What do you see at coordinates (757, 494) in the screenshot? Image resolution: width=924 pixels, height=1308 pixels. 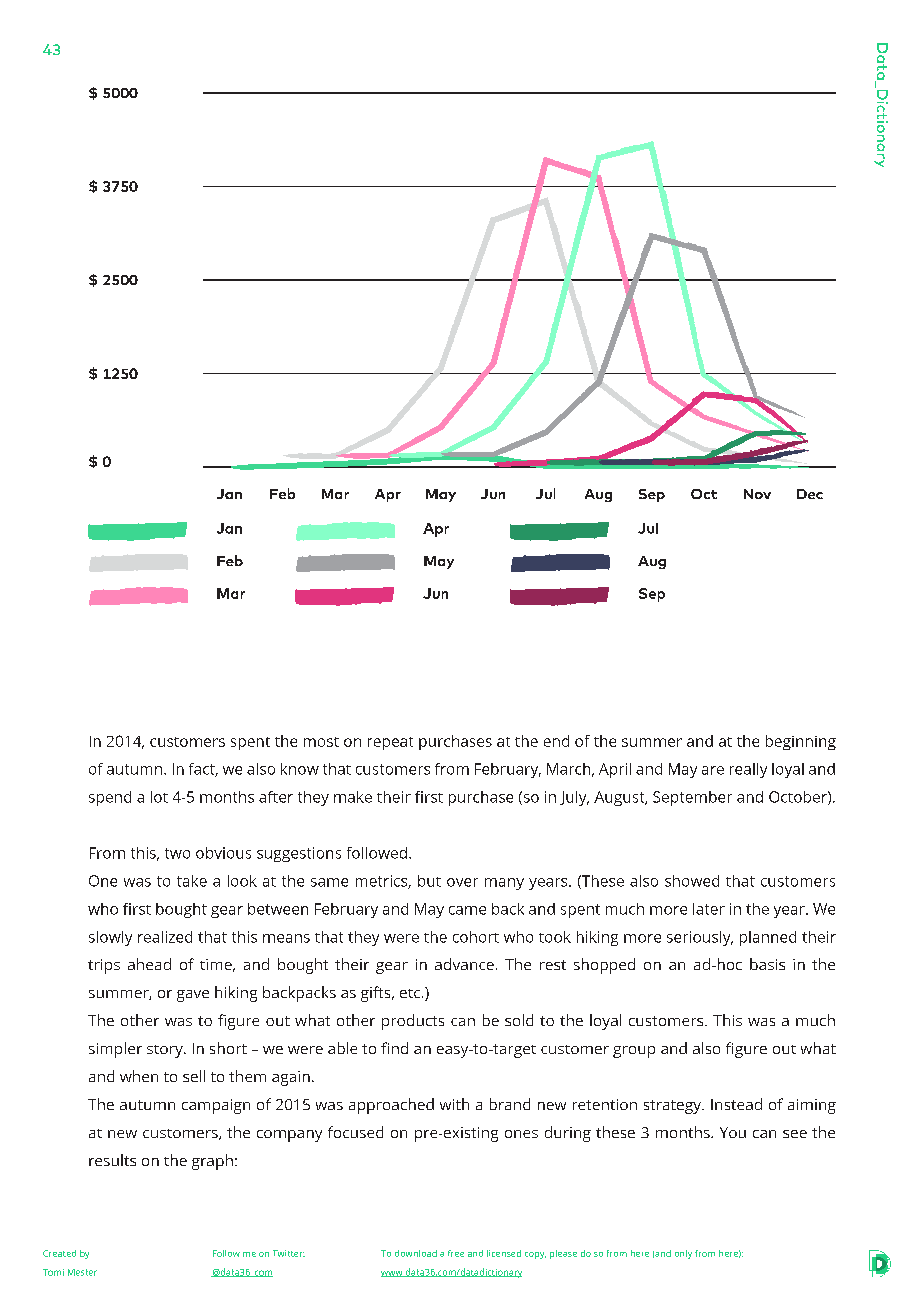 I see `Nov` at bounding box center [757, 494].
